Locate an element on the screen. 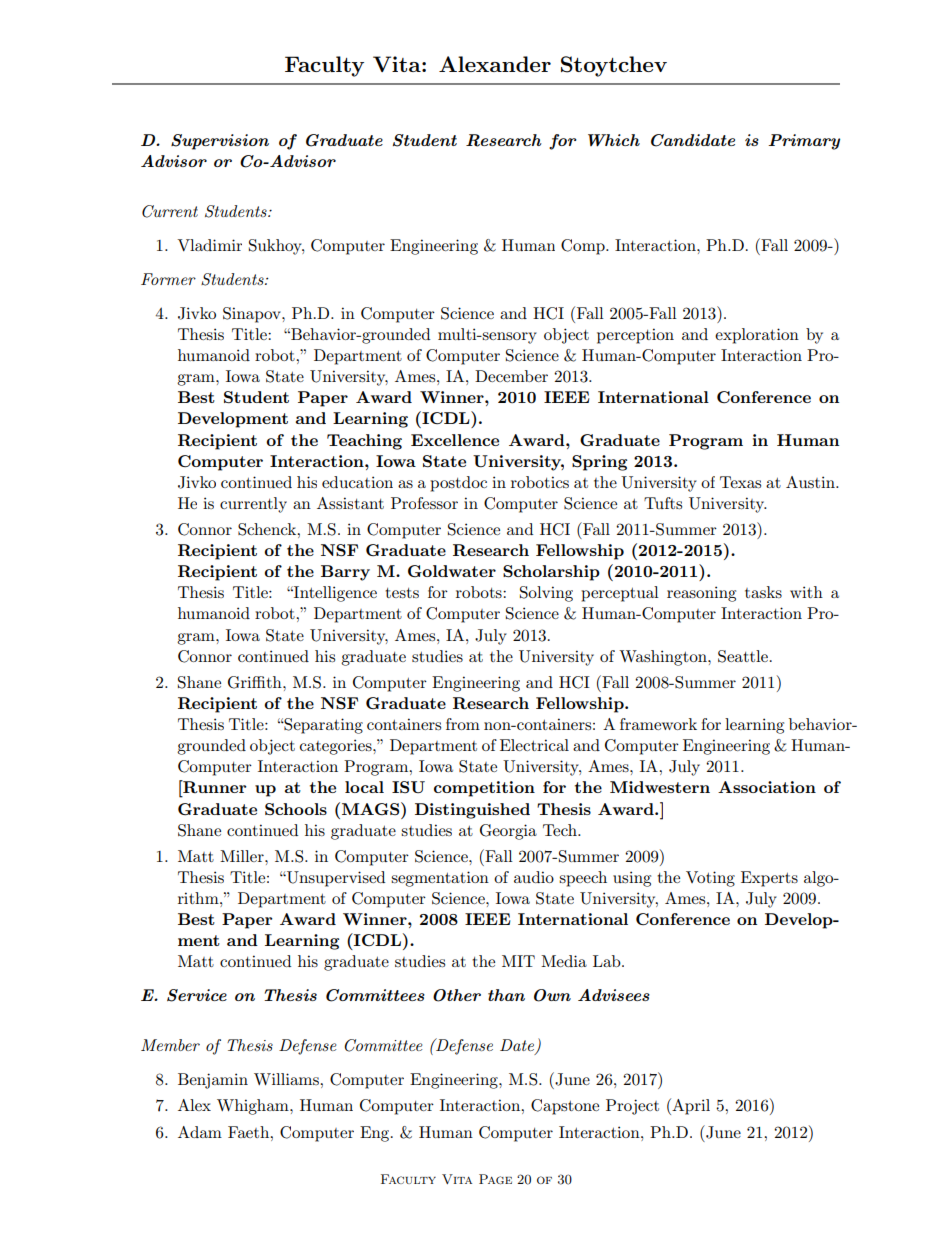  Which is located at coordinates (614, 140).
